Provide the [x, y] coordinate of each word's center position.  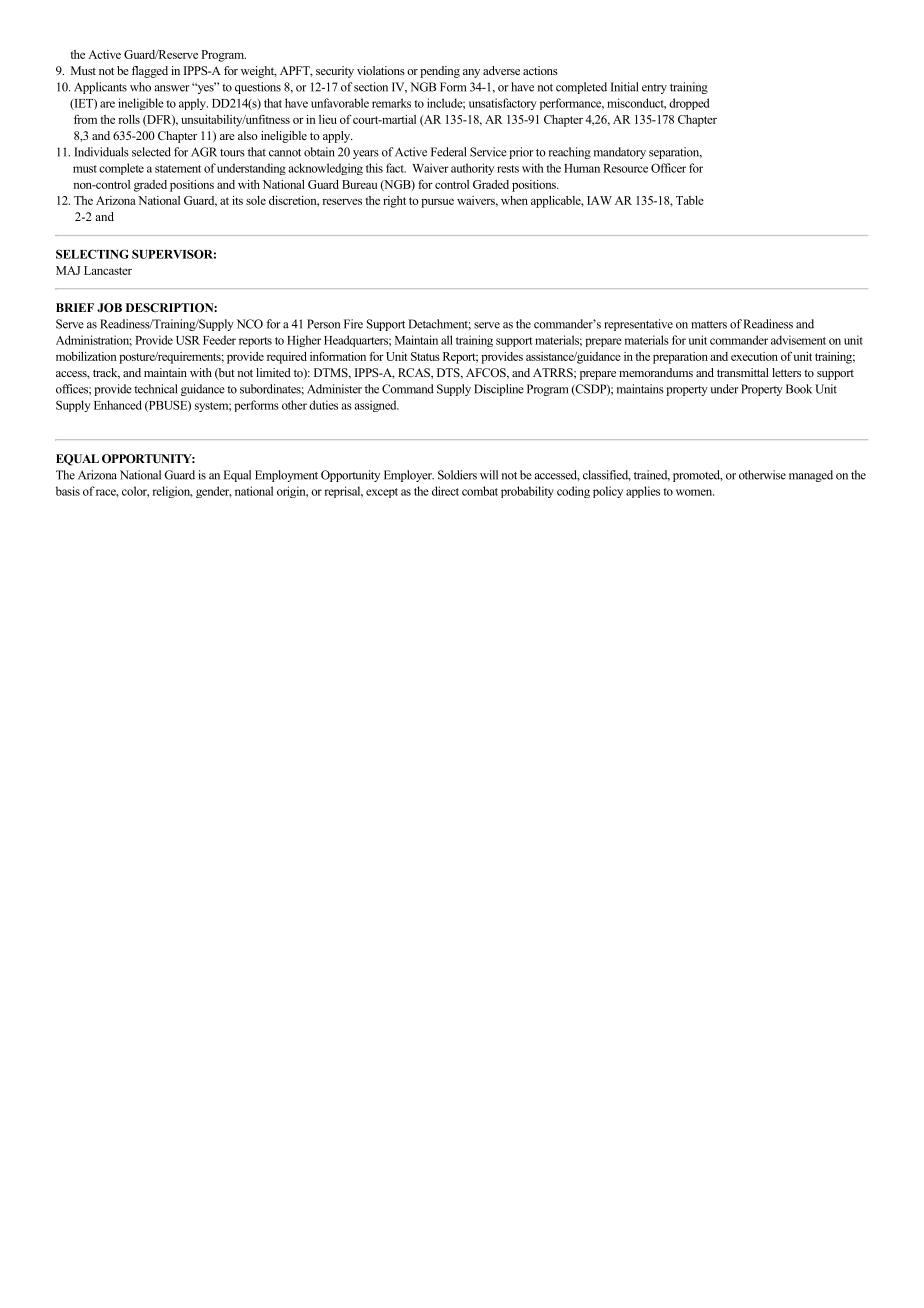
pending [440, 72]
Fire [353, 324]
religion [172, 492]
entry [654, 89]
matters [709, 325]
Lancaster [108, 270]
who [140, 87]
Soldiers [457, 475]
